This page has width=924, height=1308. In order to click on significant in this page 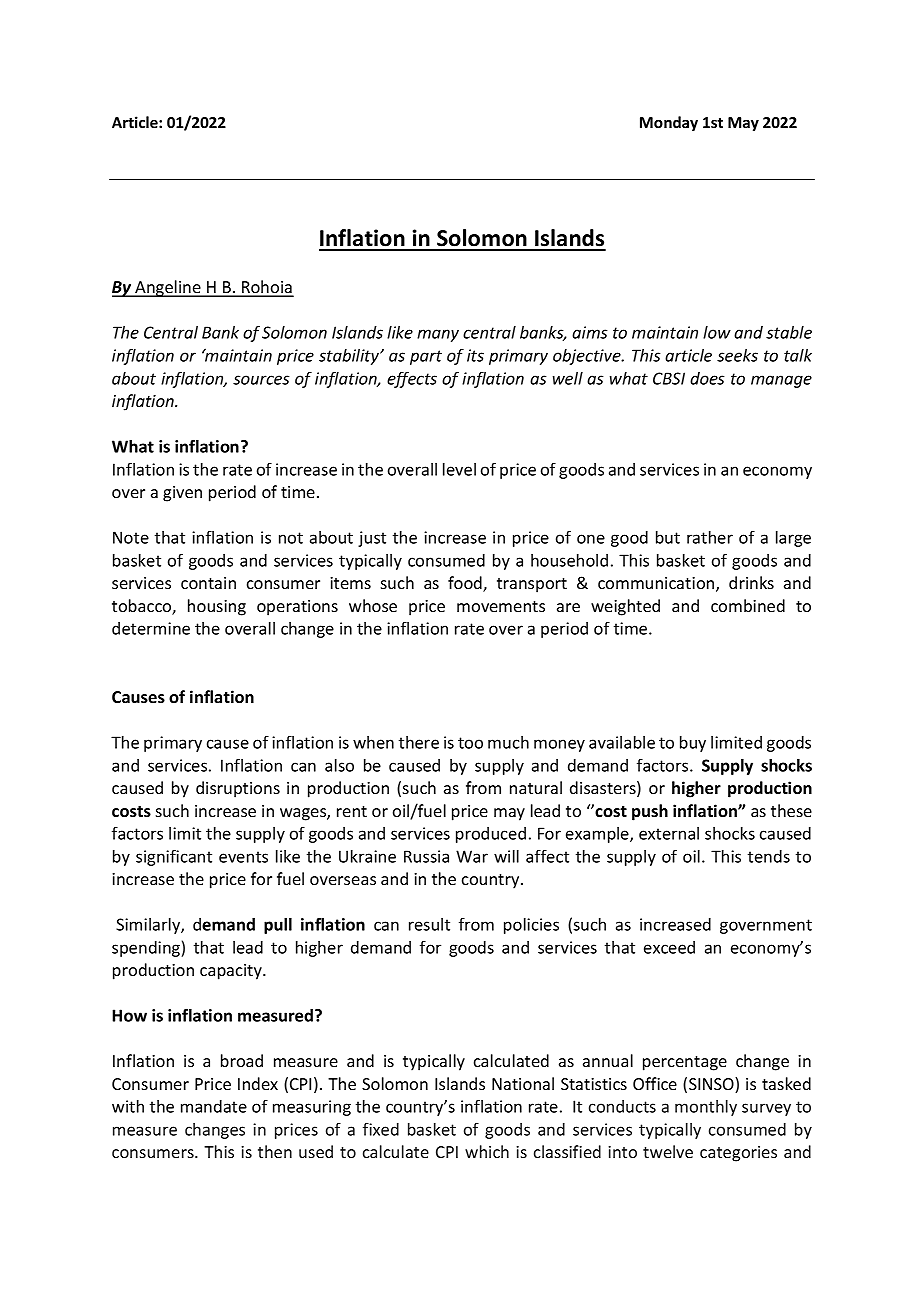, I will do `click(174, 857)`.
